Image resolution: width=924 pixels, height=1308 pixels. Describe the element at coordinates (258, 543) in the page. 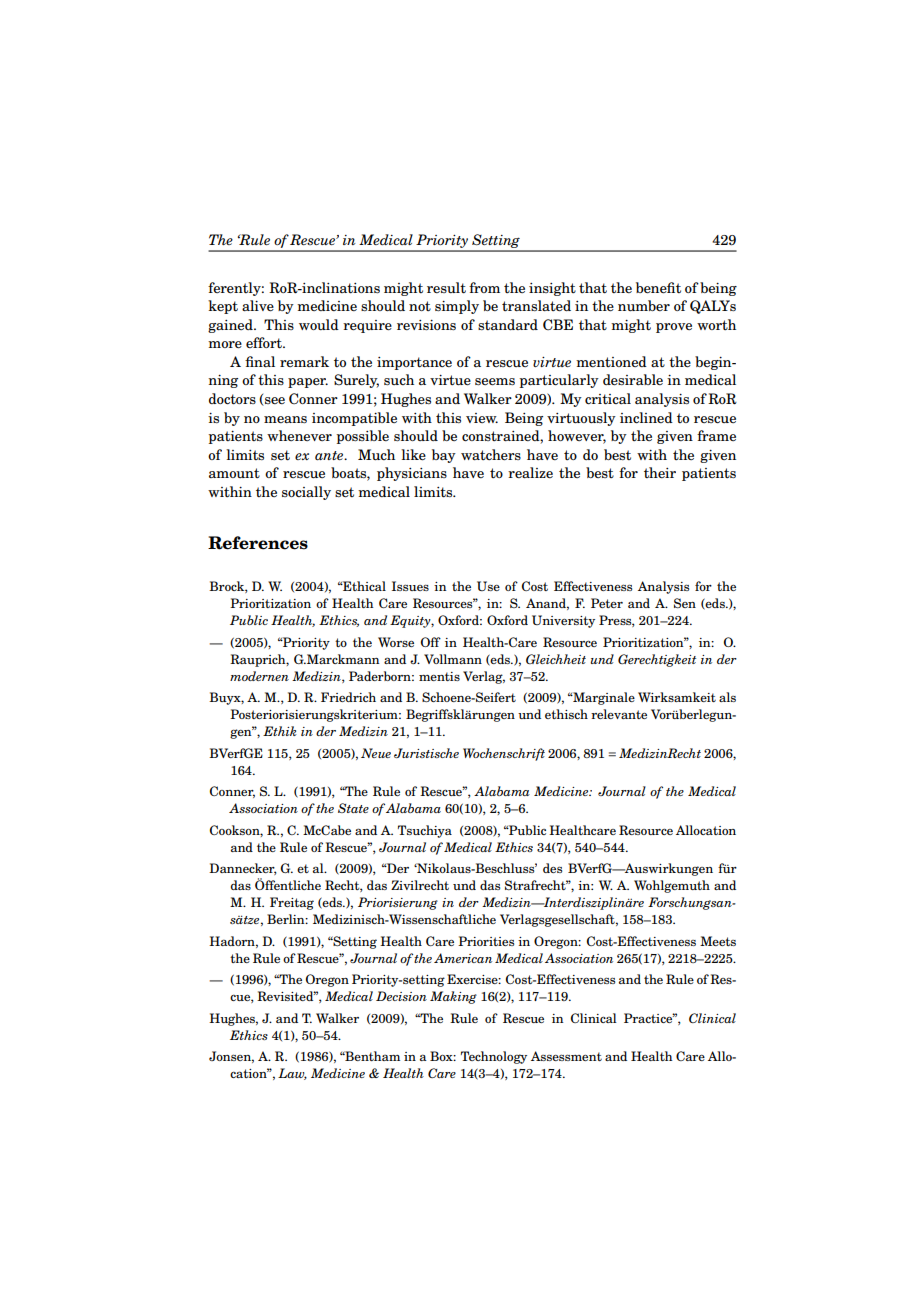

I see `References` at that location.
